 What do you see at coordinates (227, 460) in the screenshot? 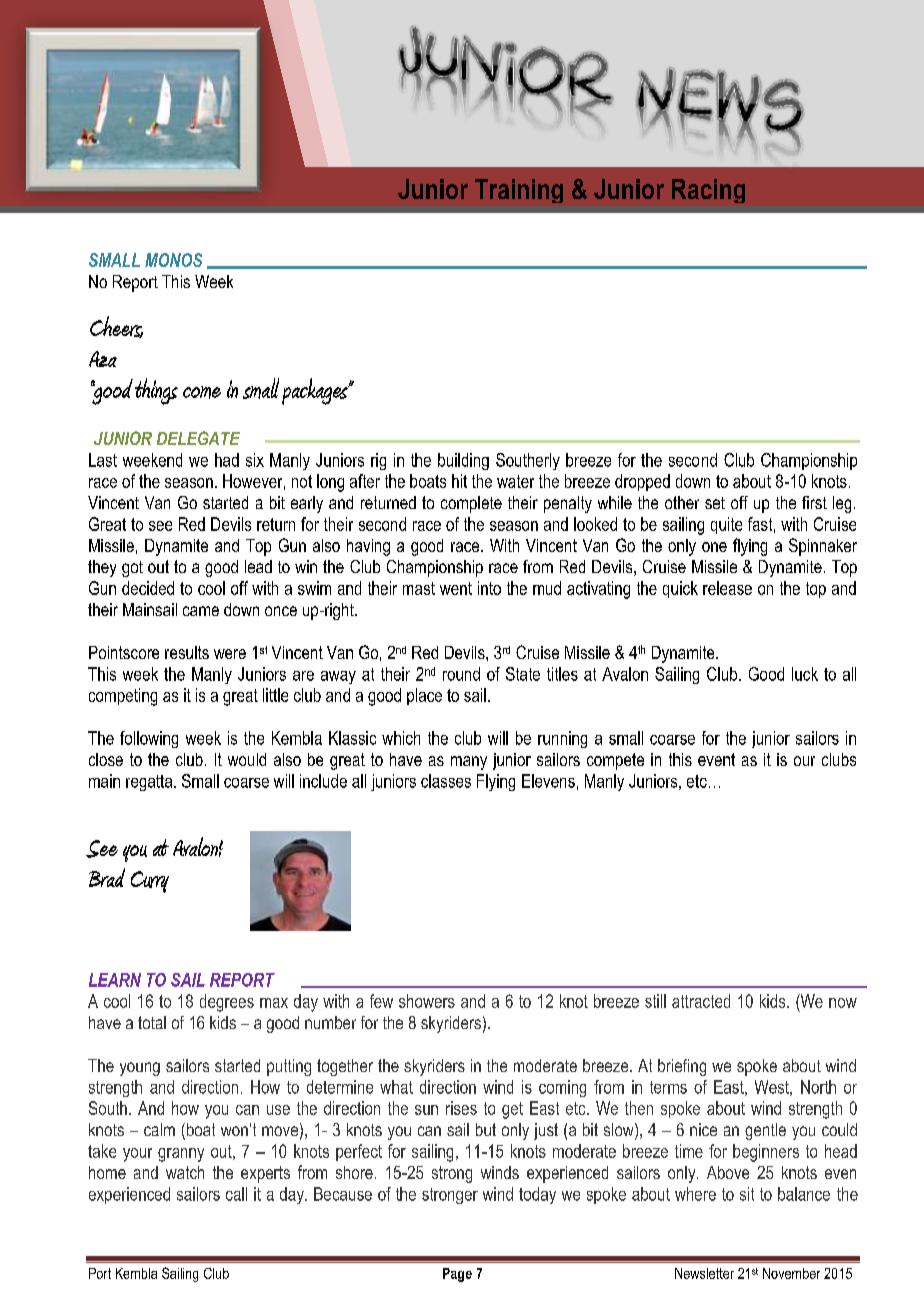
I see `had` at bounding box center [227, 460].
